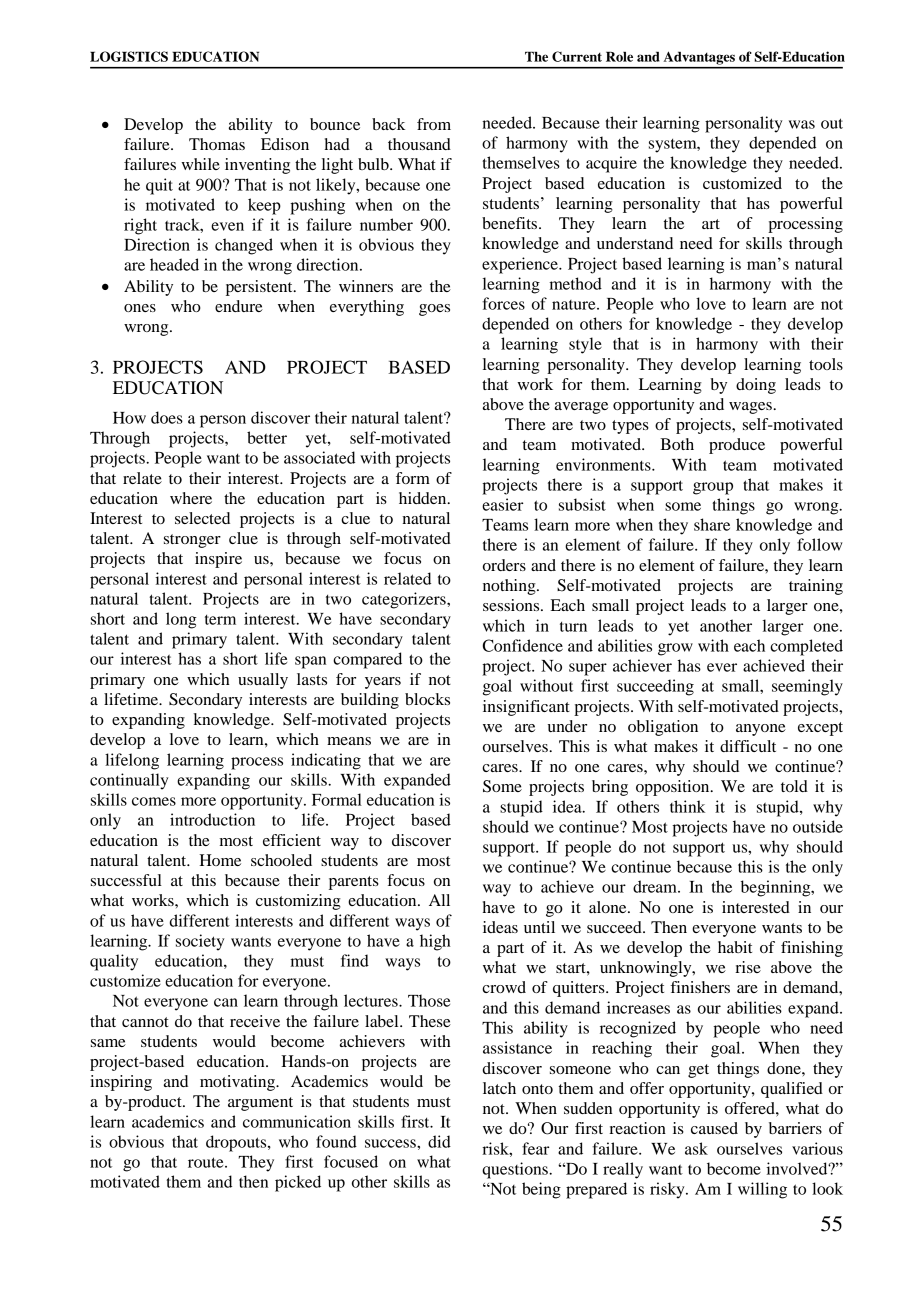 This screenshot has height=1294, width=924. I want to click on was, so click(802, 124).
